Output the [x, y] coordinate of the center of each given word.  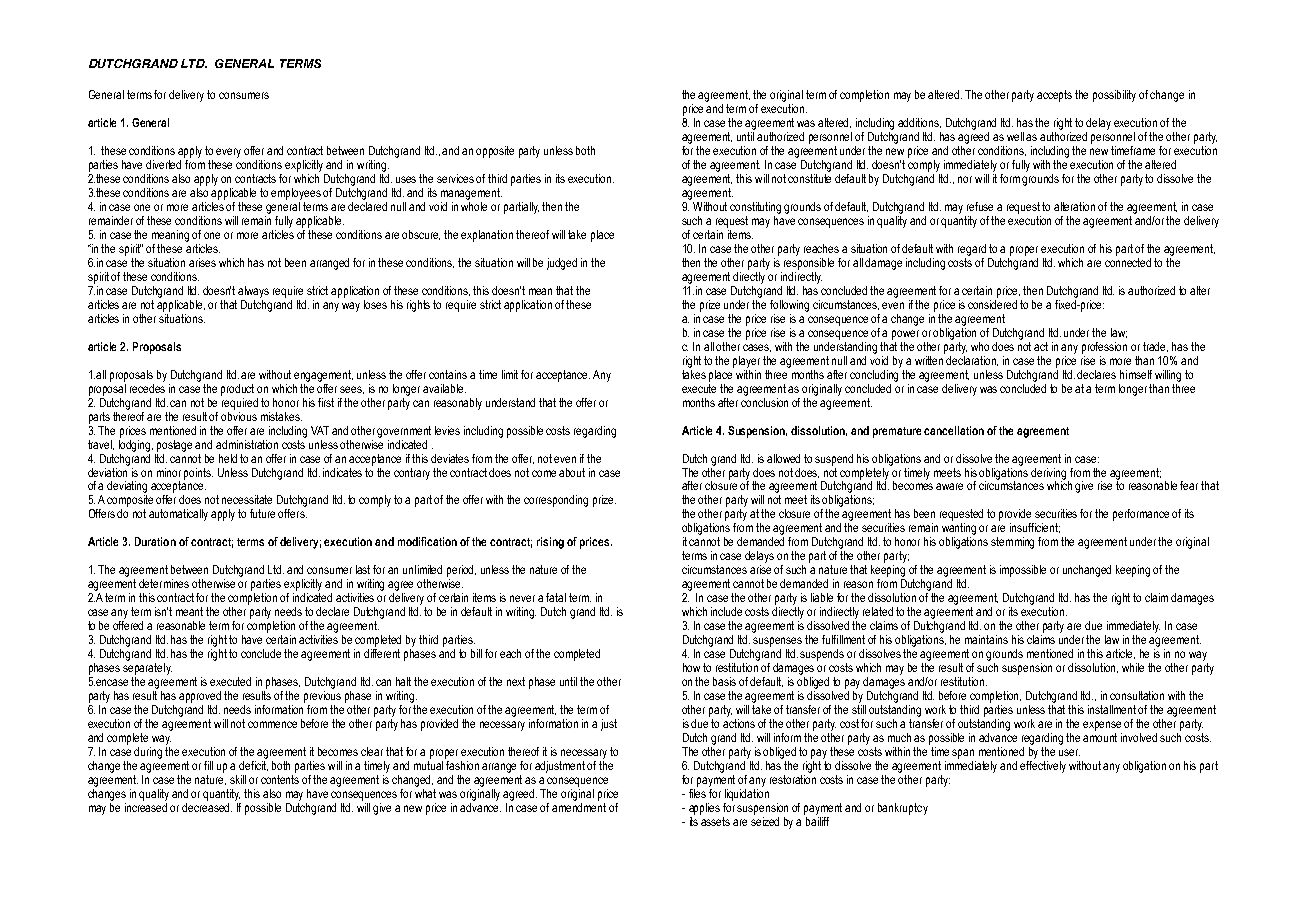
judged [562, 264]
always [253, 292]
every [228, 153]
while [1133, 667]
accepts [1054, 96]
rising [550, 543]
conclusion [764, 401]
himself [1136, 374]
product [237, 390]
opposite [495, 152]
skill [238, 779]
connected [1128, 262]
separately [147, 669]
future [262, 513]
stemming [1012, 543]
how [691, 667]
